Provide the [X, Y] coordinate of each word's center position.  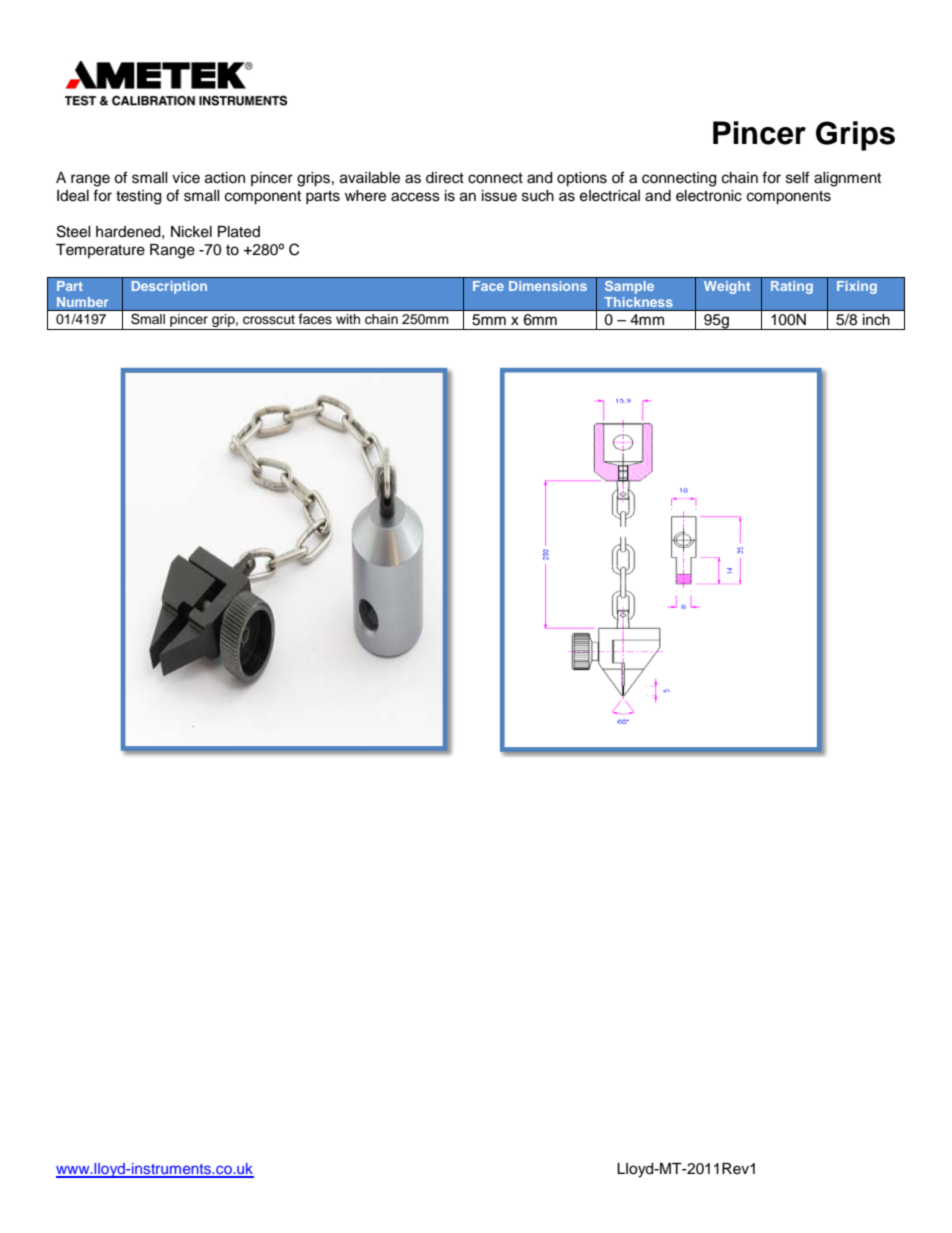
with [348, 319]
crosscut [269, 320]
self [797, 177]
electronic [709, 196]
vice [186, 178]
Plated [239, 232]
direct [445, 178]
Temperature [100, 251]
